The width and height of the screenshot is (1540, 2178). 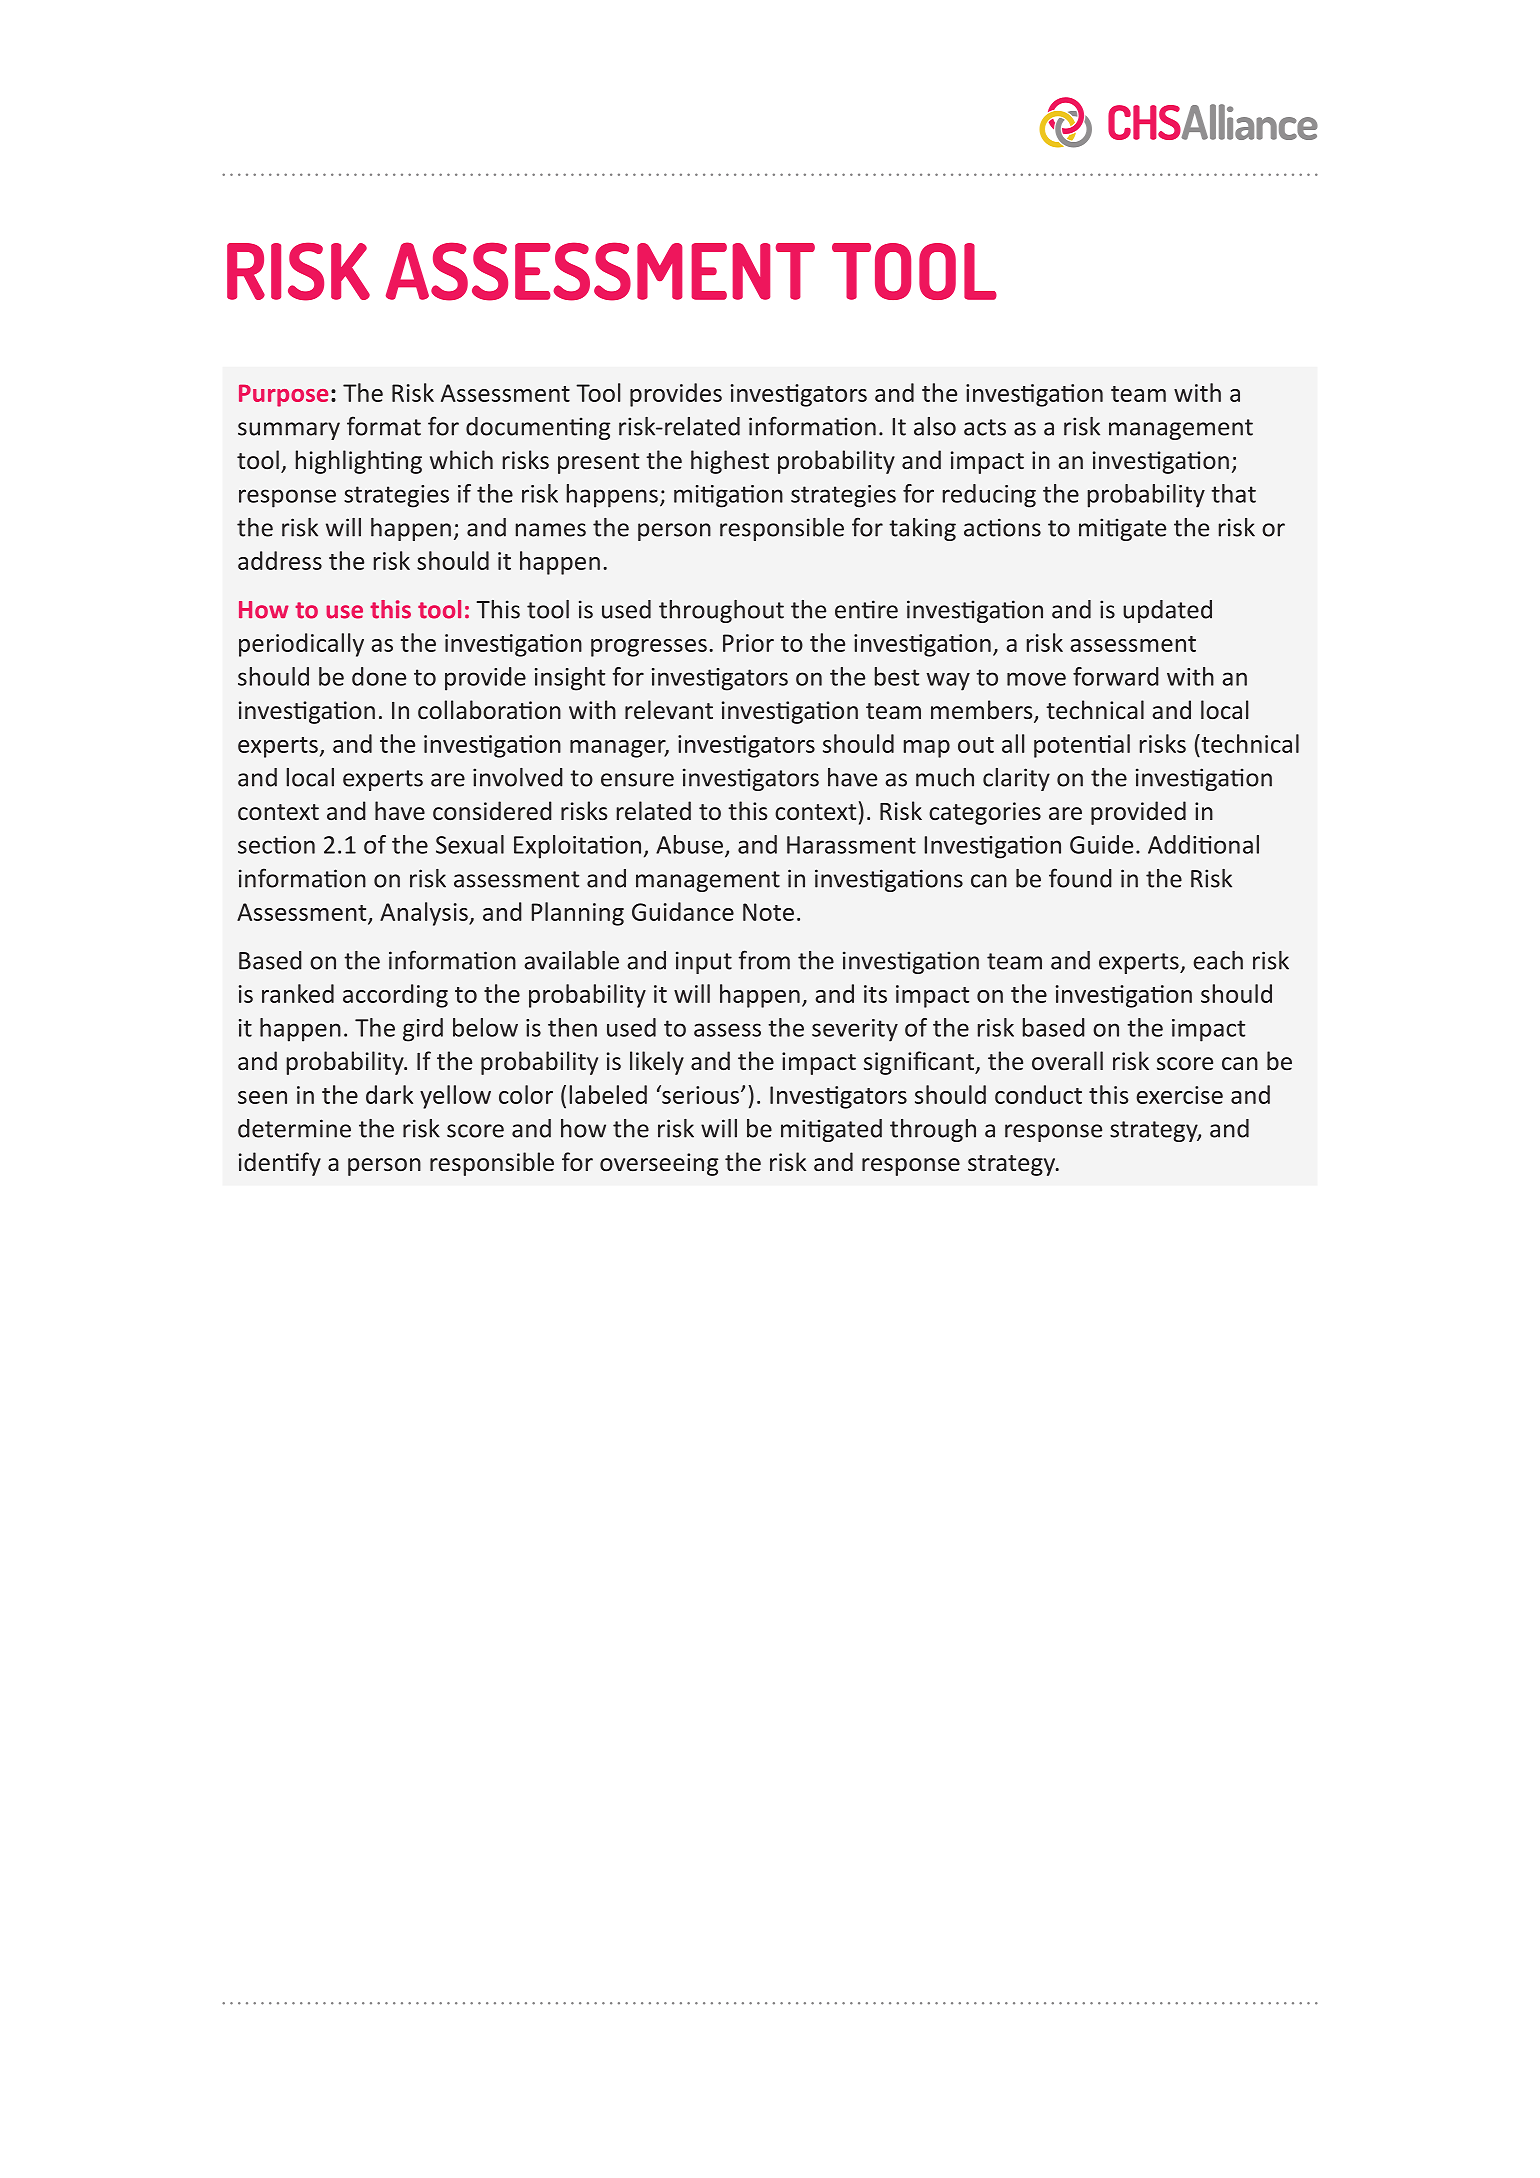 I want to click on Prior, so click(x=748, y=643).
